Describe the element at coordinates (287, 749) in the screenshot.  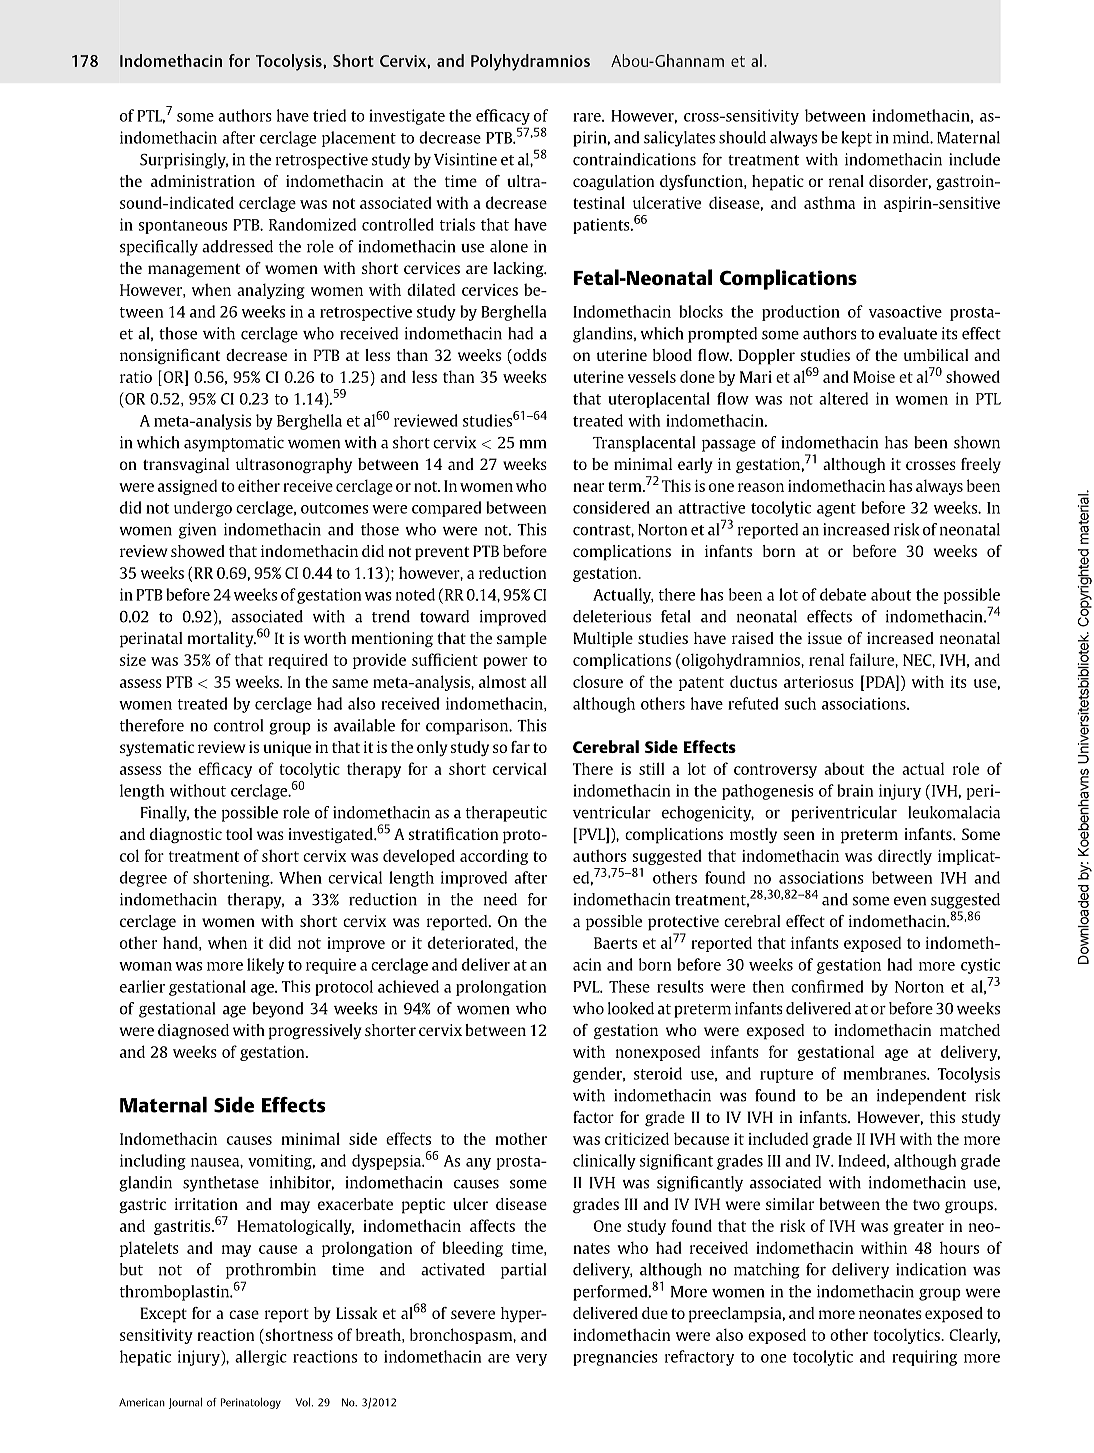
I see `unique` at that location.
